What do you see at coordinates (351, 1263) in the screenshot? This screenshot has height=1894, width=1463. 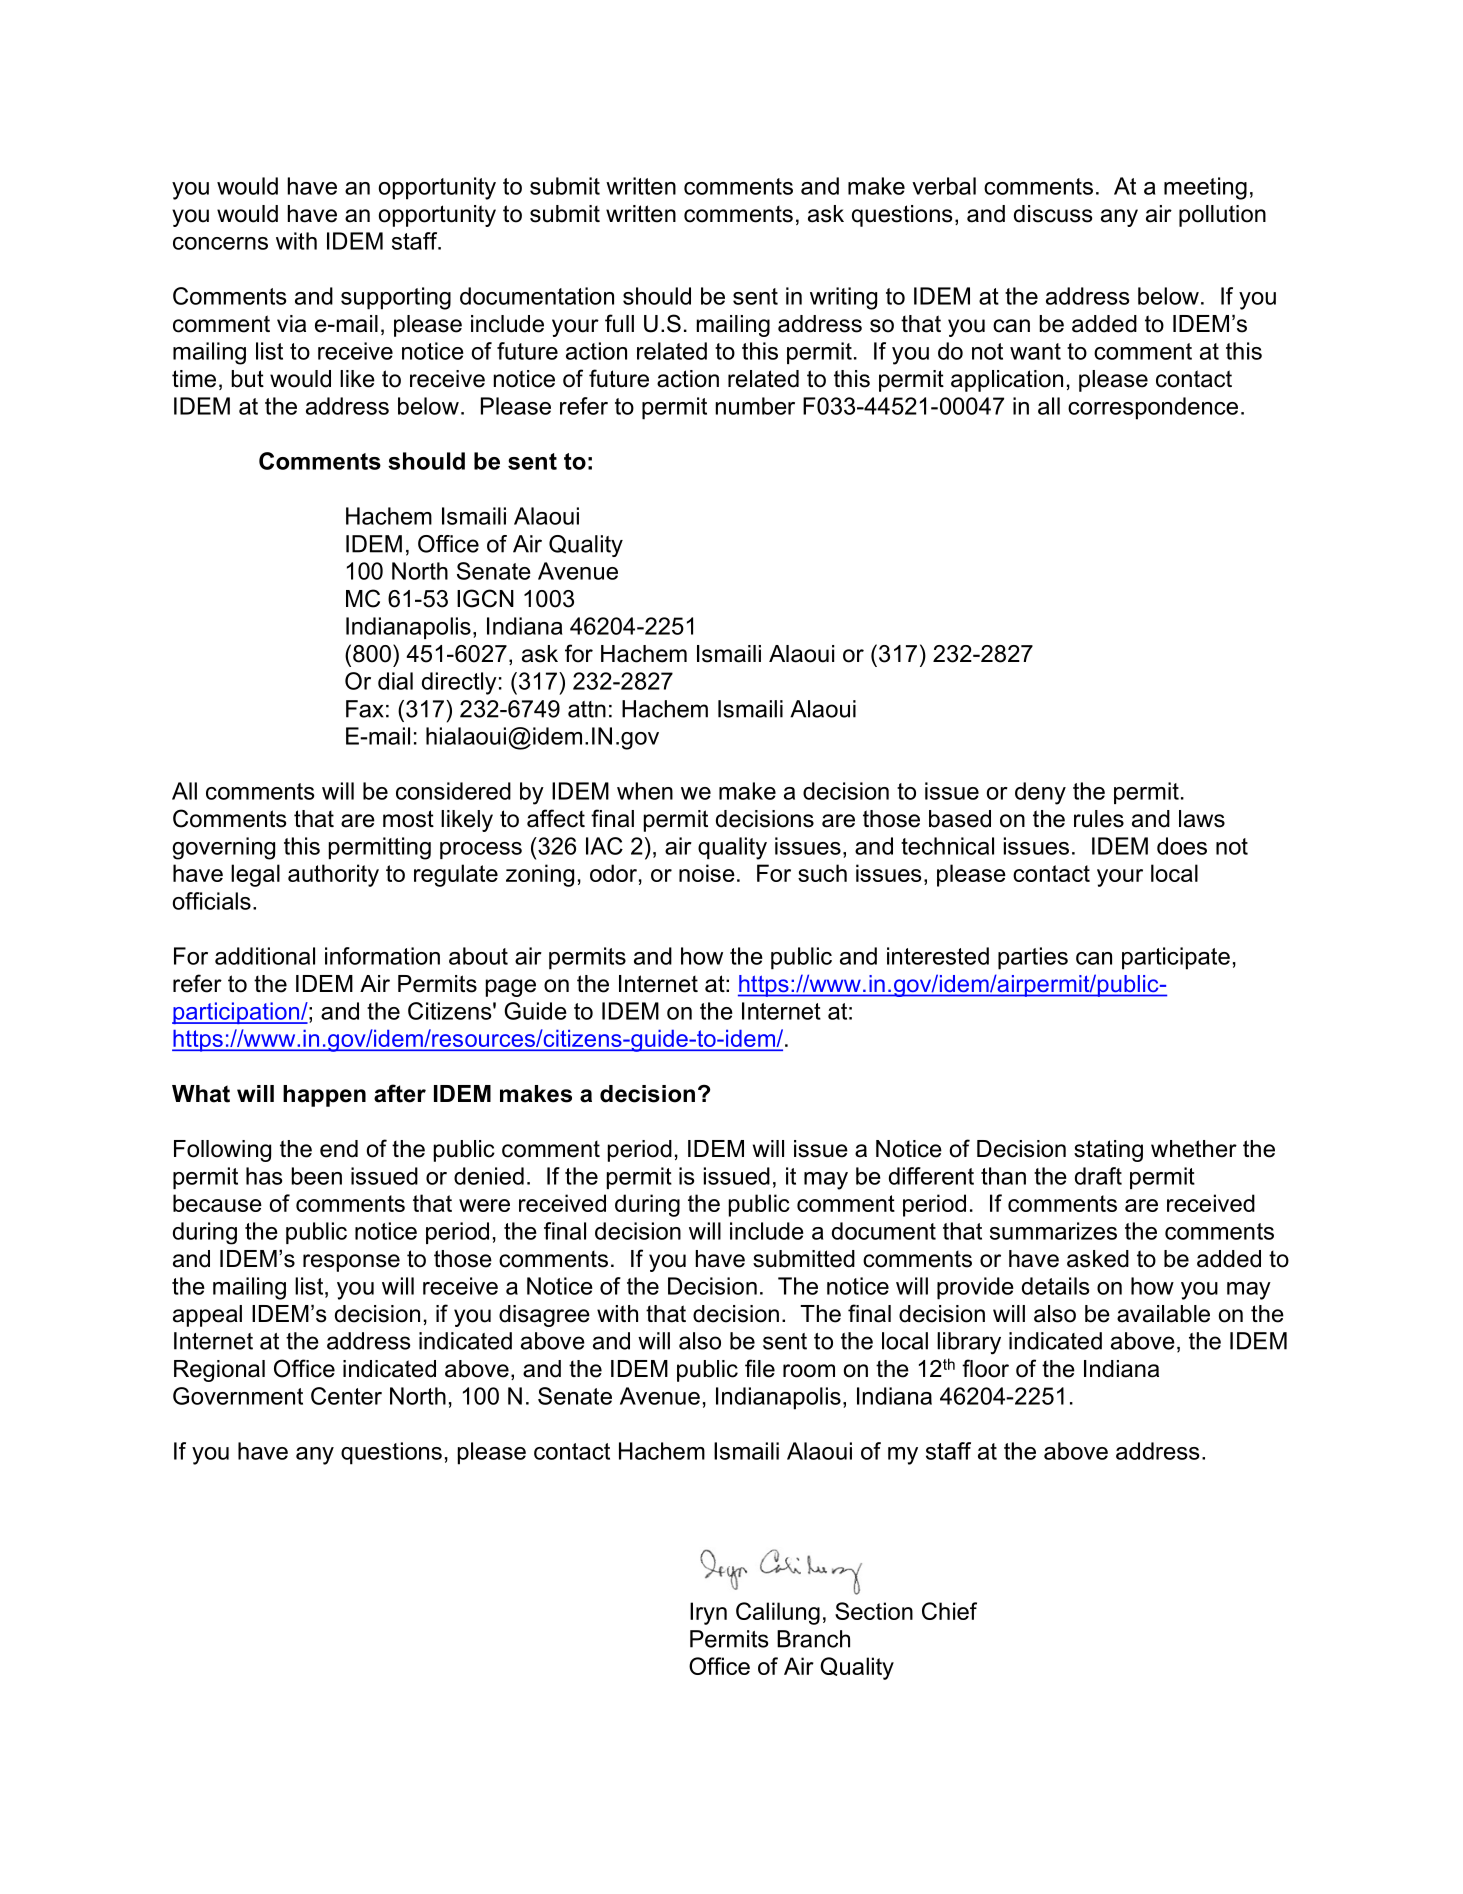 I see `response` at bounding box center [351, 1263].
